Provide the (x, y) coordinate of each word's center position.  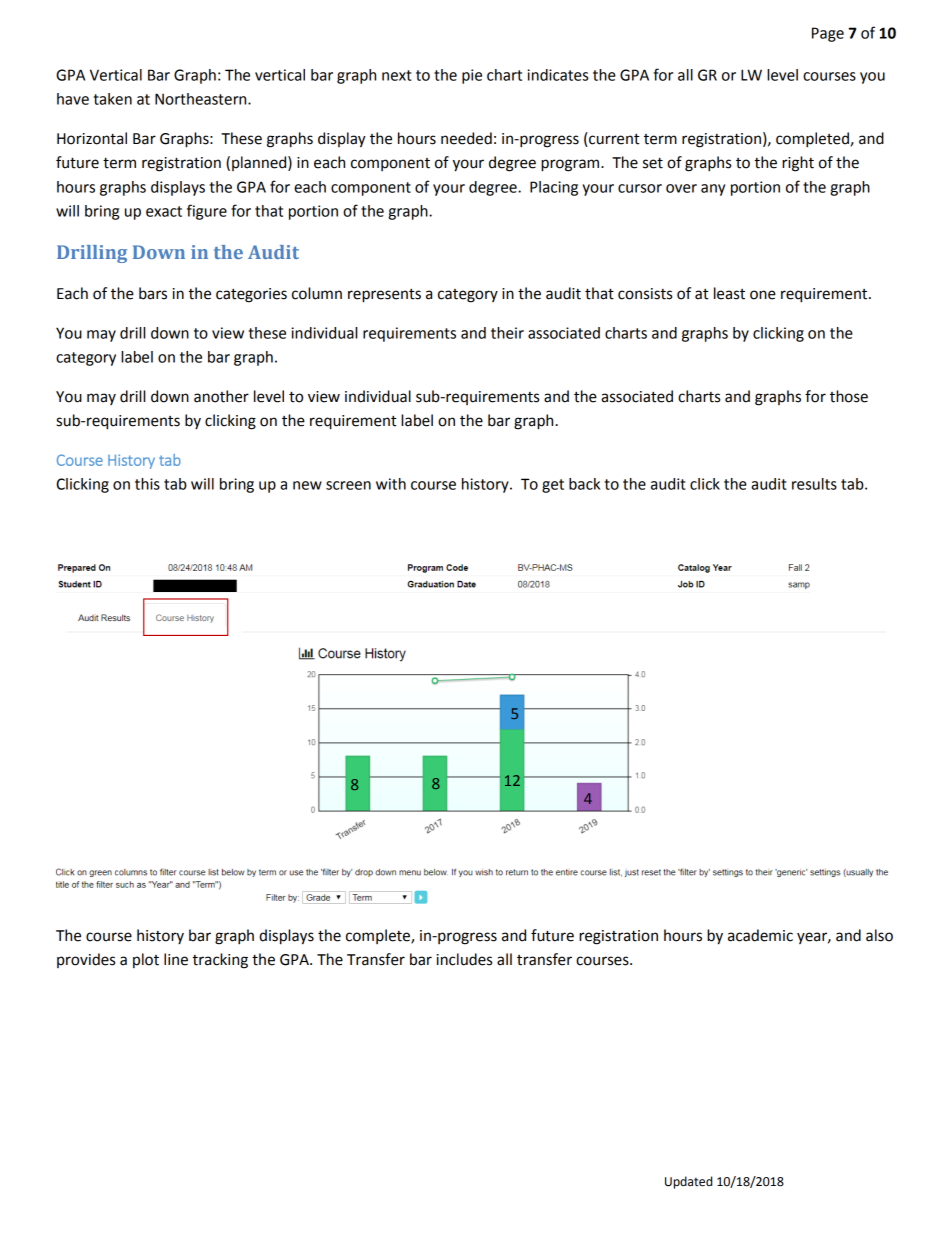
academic (760, 935)
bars (153, 293)
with (391, 484)
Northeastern (202, 99)
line (176, 959)
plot (146, 960)
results (814, 484)
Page (828, 34)
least (729, 293)
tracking (220, 961)
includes (464, 959)
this (147, 484)
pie (472, 76)
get (553, 486)
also (879, 935)
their (507, 333)
